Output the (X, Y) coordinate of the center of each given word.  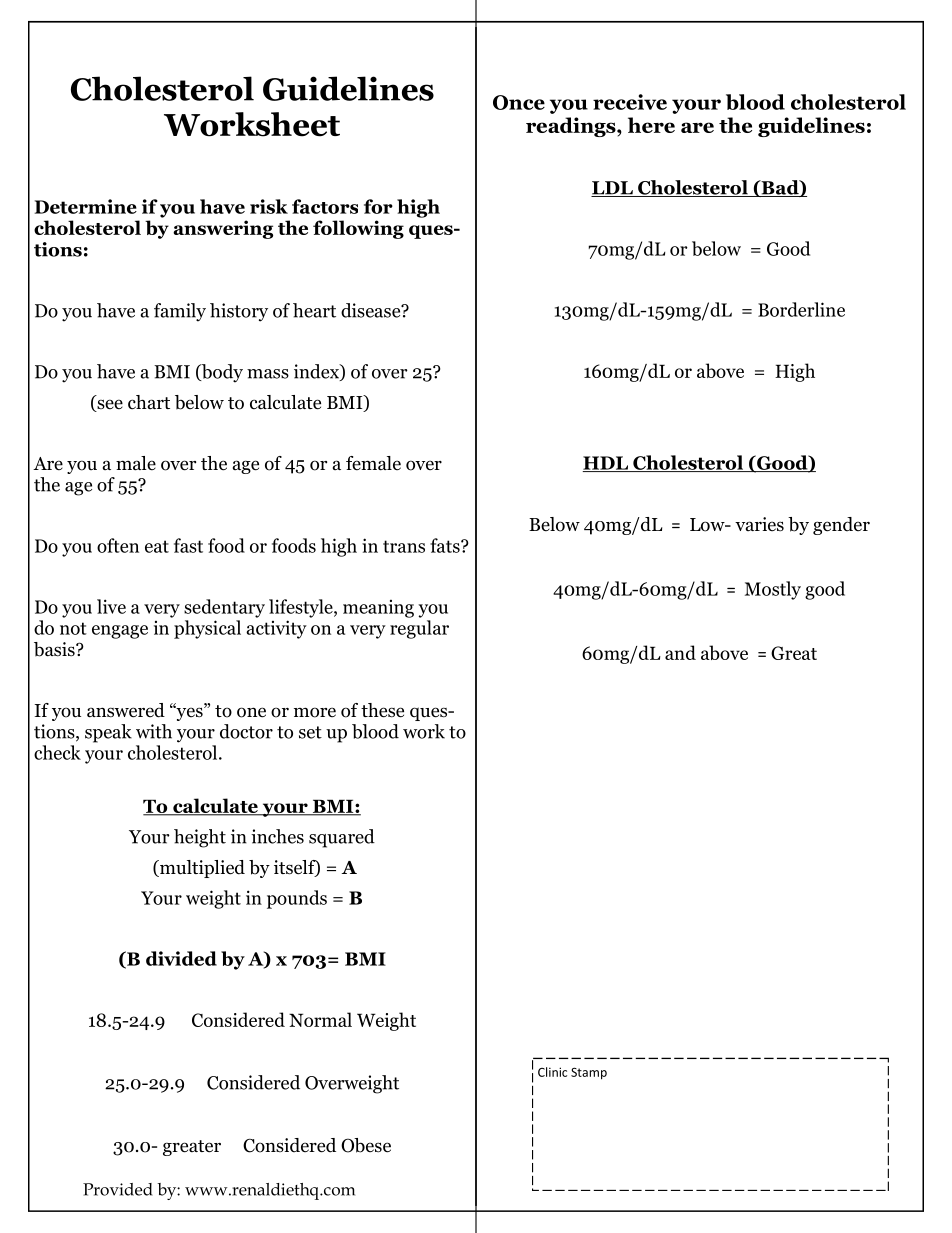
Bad (780, 188)
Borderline (801, 309)
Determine (86, 206)
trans (404, 546)
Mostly (773, 590)
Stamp (589, 1073)
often (118, 545)
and (680, 652)
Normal (320, 1019)
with (154, 731)
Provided (118, 1189)
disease (372, 310)
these (382, 710)
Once (519, 102)
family (180, 312)
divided (181, 958)
